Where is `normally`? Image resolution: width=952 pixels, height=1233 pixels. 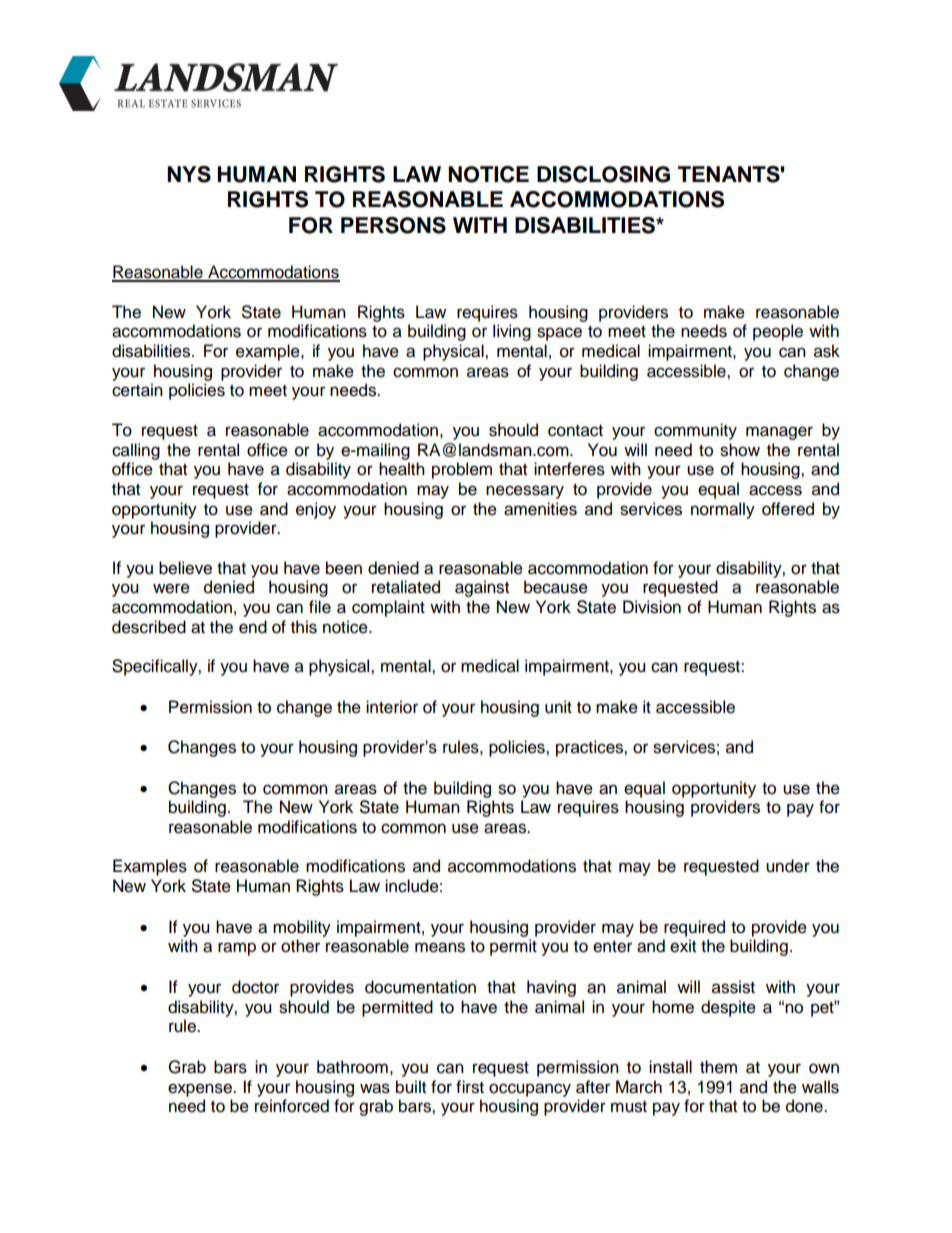
normally is located at coordinates (723, 510).
